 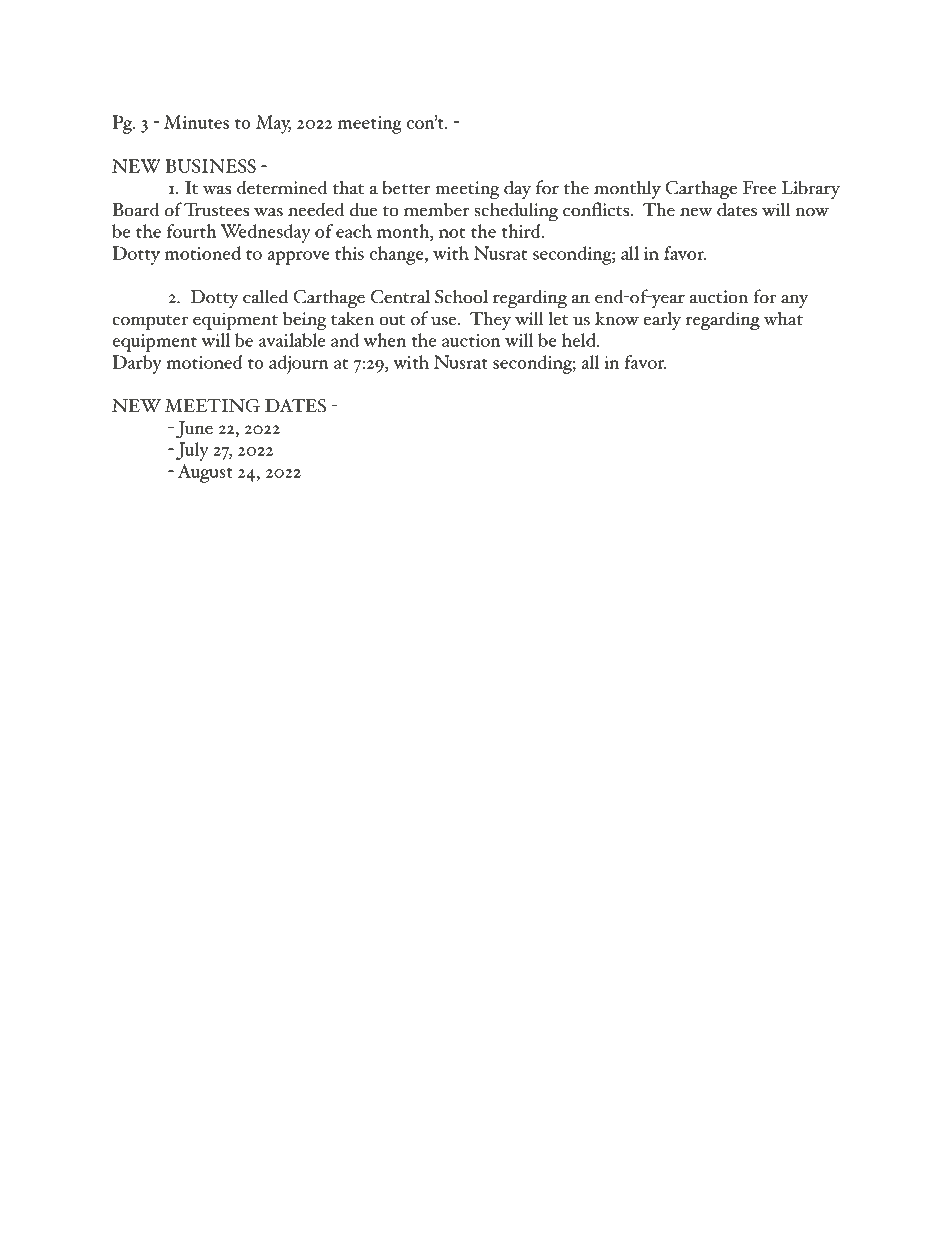 What do you see at coordinates (196, 122) in the screenshot?
I see `Minutes` at bounding box center [196, 122].
